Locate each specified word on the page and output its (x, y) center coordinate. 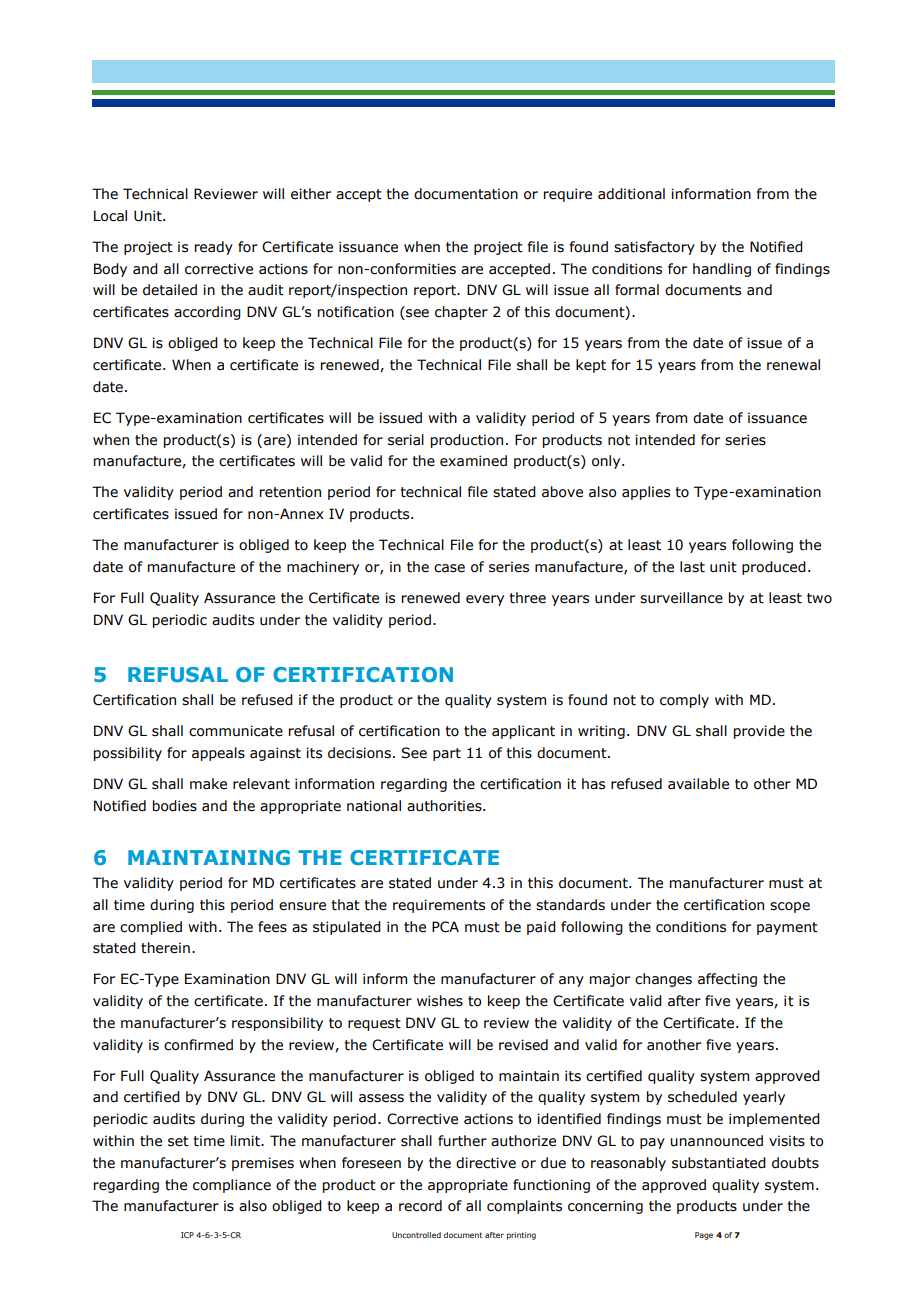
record (420, 1206)
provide (759, 732)
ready (214, 248)
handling (722, 270)
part (447, 754)
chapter (461, 313)
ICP (187, 1235)
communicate (236, 731)
